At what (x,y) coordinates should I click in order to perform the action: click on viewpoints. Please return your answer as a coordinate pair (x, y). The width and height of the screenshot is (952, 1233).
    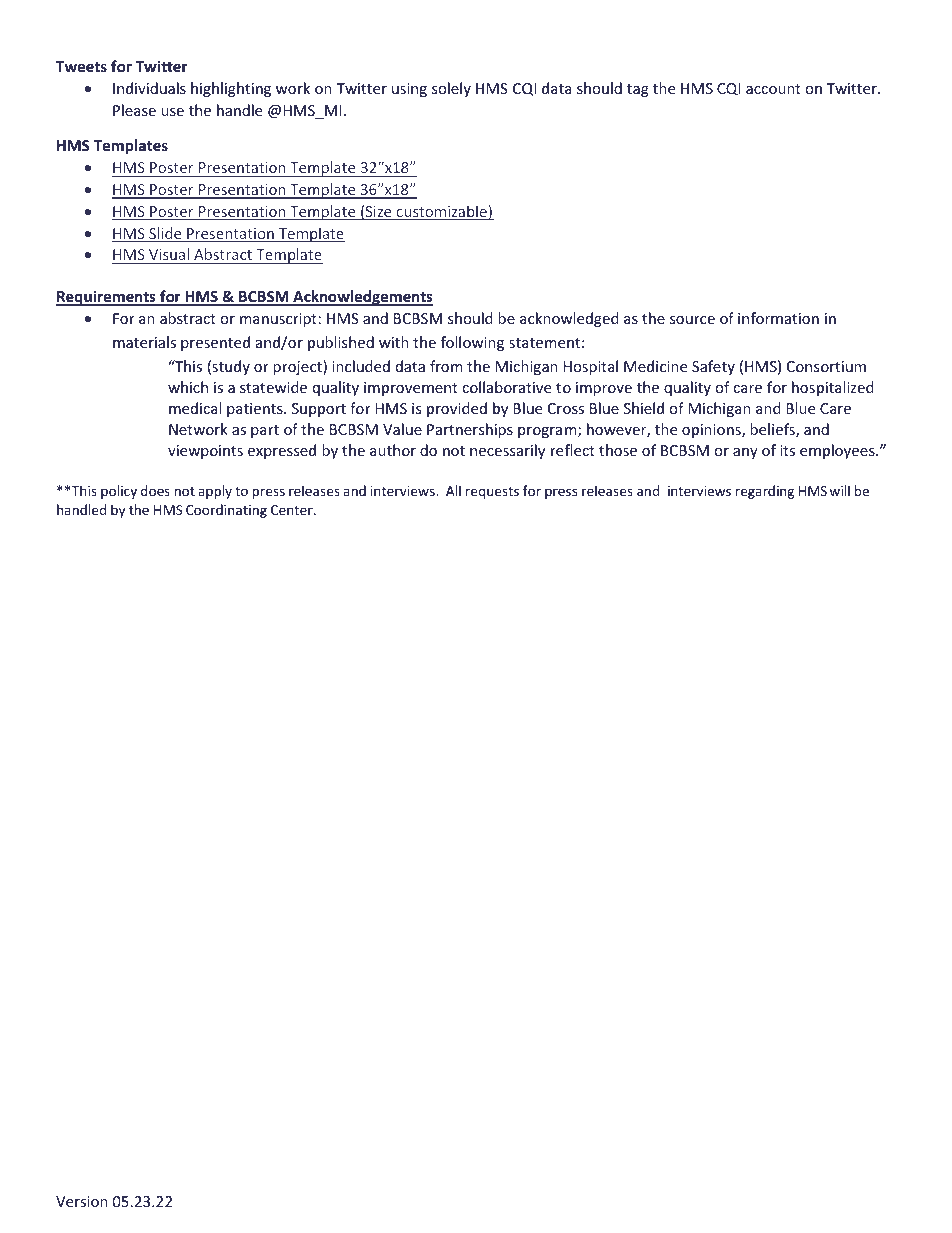
    Looking at the image, I should click on (205, 452).
